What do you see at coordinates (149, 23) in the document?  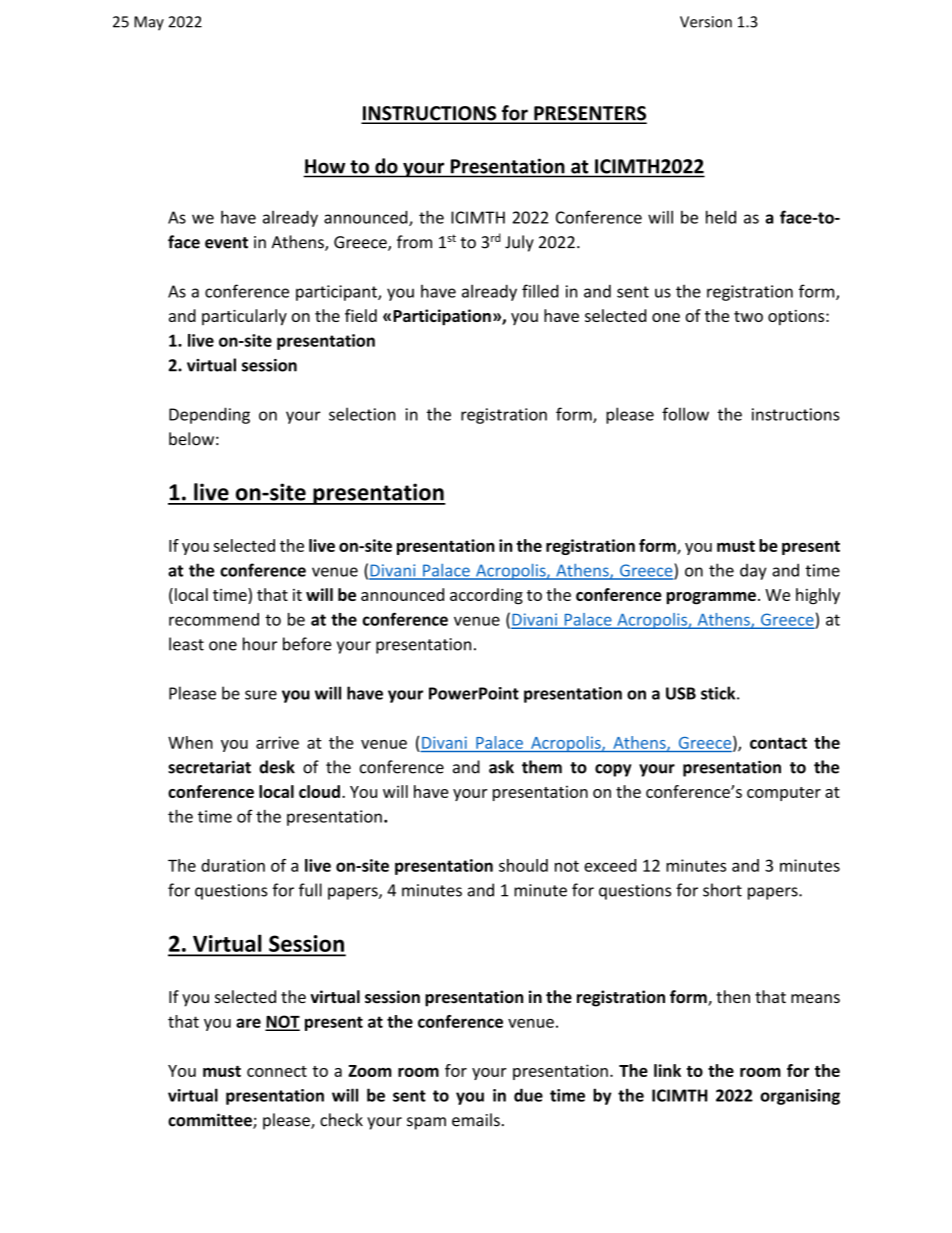 I see `May` at bounding box center [149, 23].
